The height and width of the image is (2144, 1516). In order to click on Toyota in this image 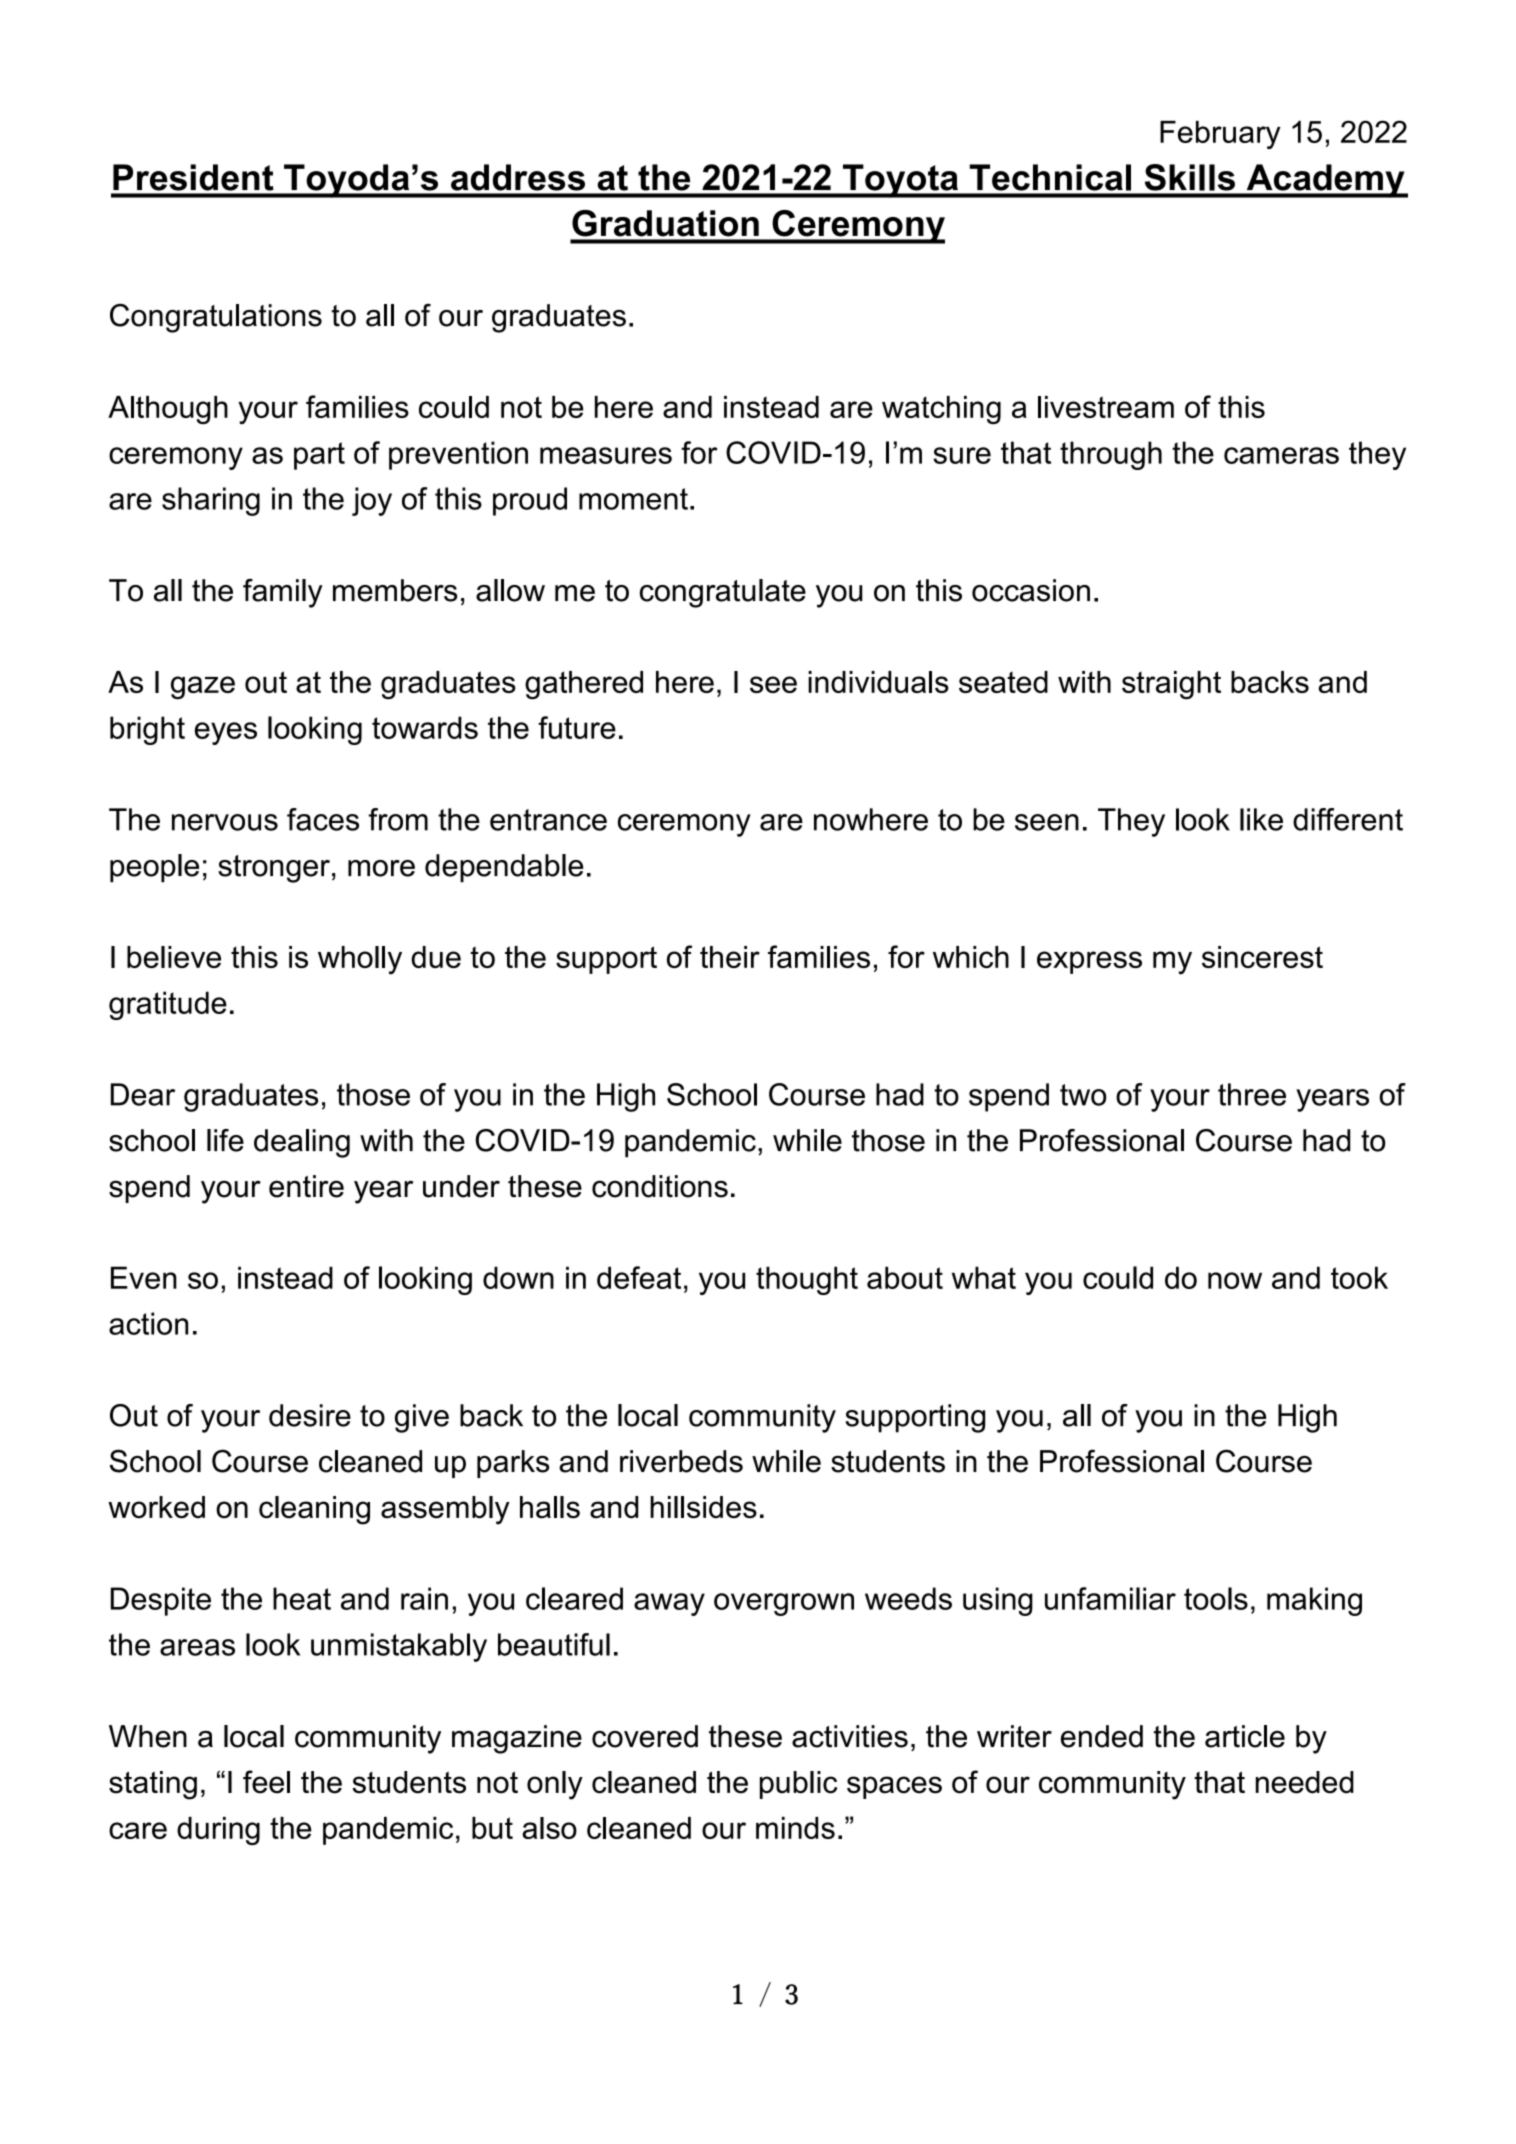, I will do `click(900, 181)`.
